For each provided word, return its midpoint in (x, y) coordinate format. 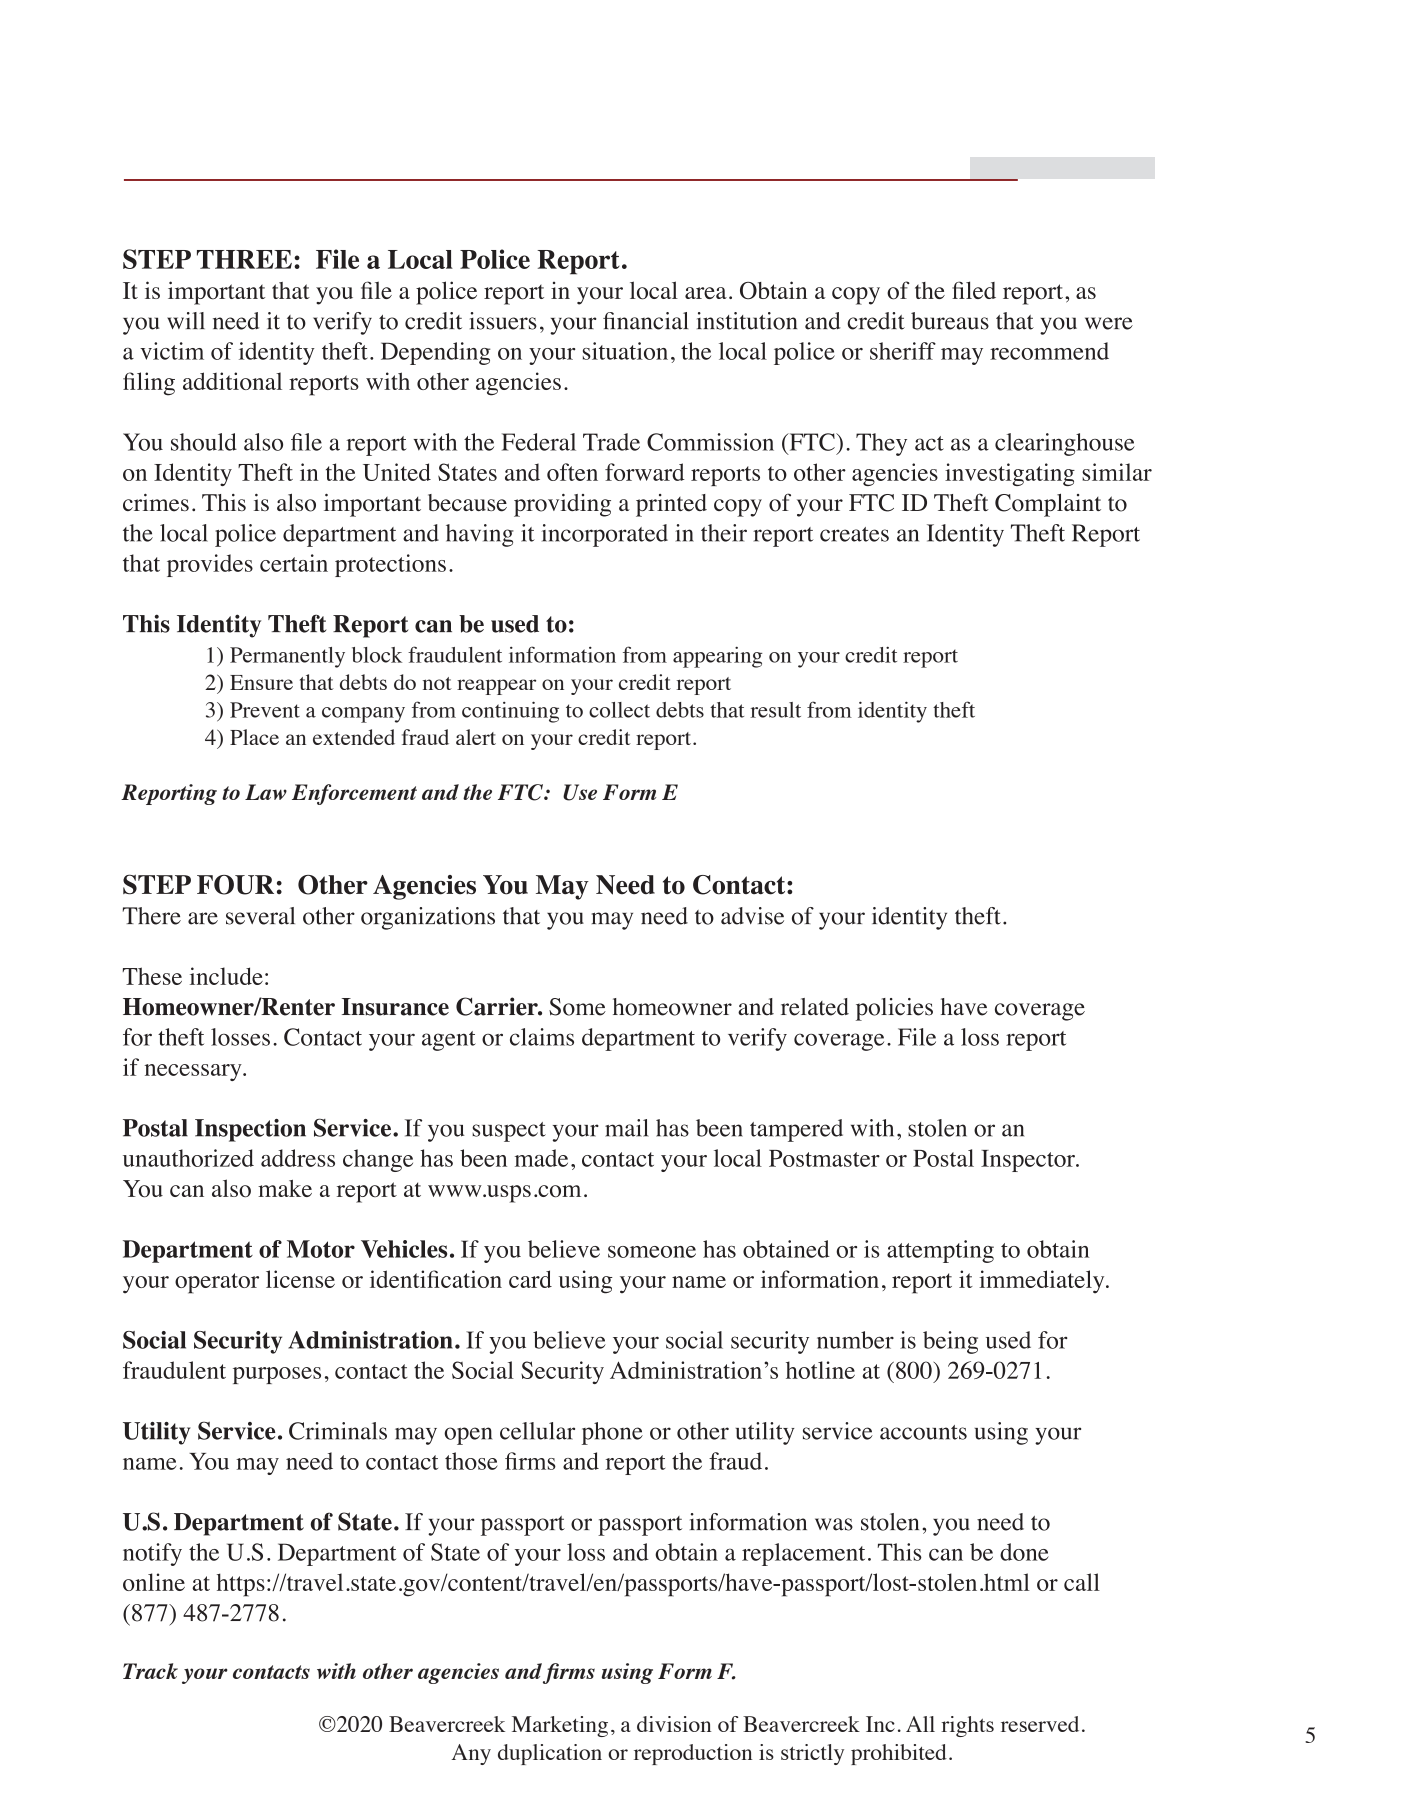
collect (619, 710)
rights (967, 1726)
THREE (244, 259)
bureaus (950, 321)
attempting (940, 1251)
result (775, 710)
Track (150, 1671)
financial (645, 321)
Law (266, 792)
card (530, 1279)
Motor (321, 1249)
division (674, 1724)
